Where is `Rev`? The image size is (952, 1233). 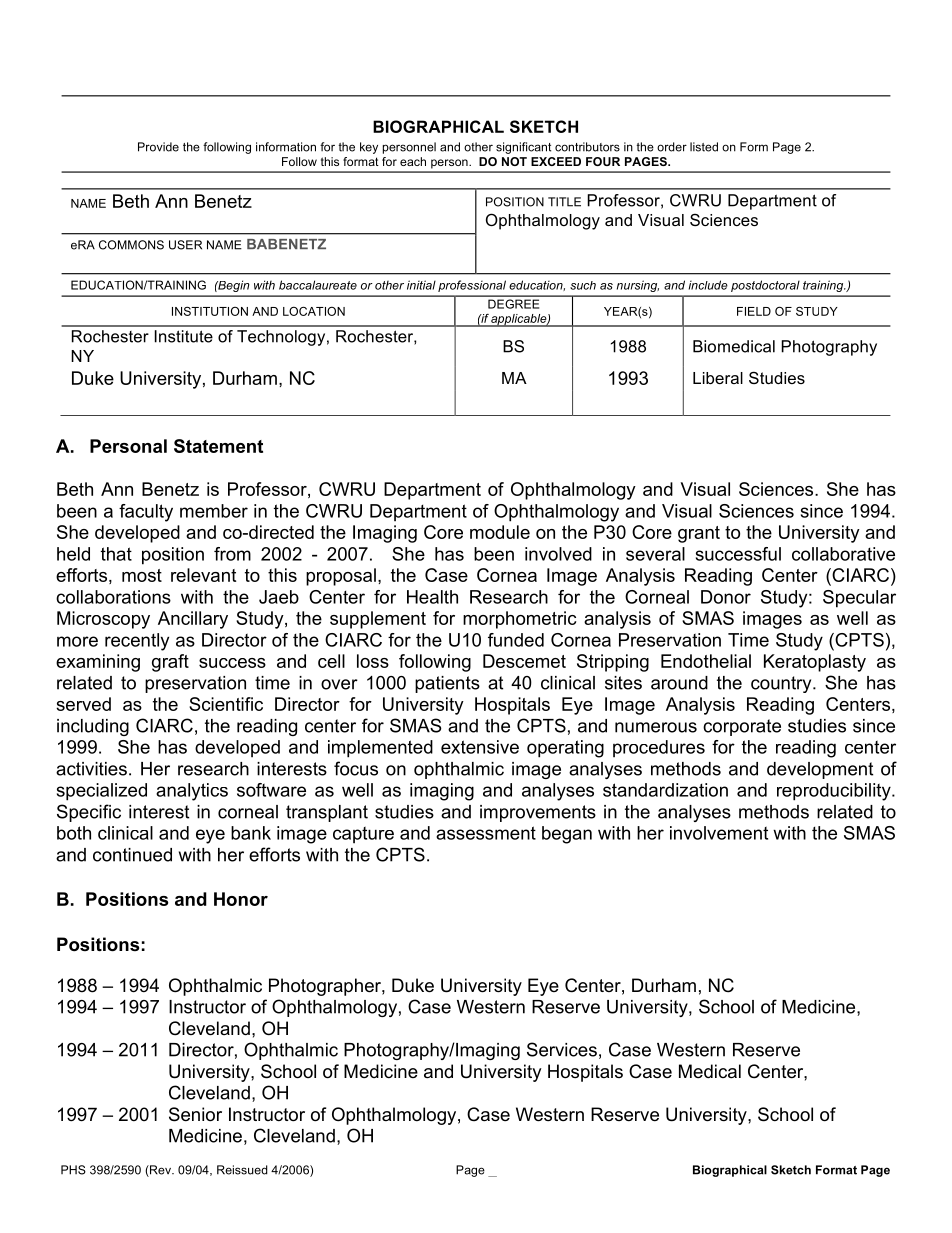
Rev is located at coordinates (160, 1171).
